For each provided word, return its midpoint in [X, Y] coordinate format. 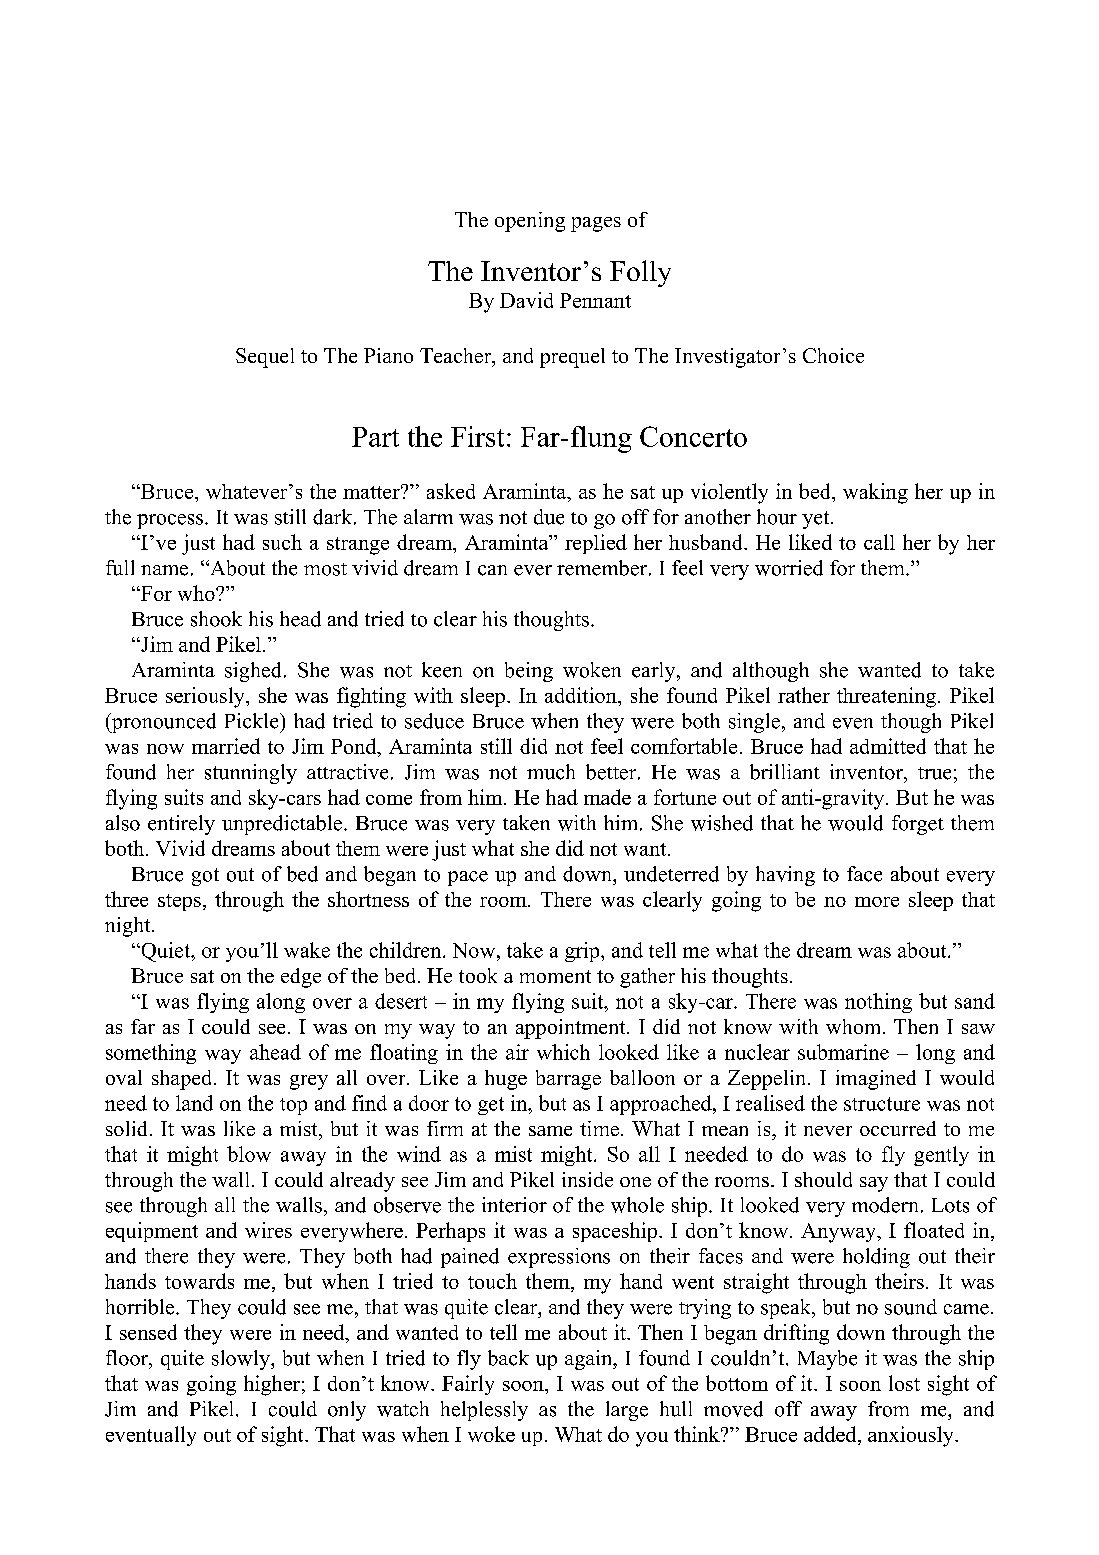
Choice [833, 355]
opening [530, 222]
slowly [242, 1360]
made [607, 797]
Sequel [265, 358]
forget [918, 825]
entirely [181, 825]
